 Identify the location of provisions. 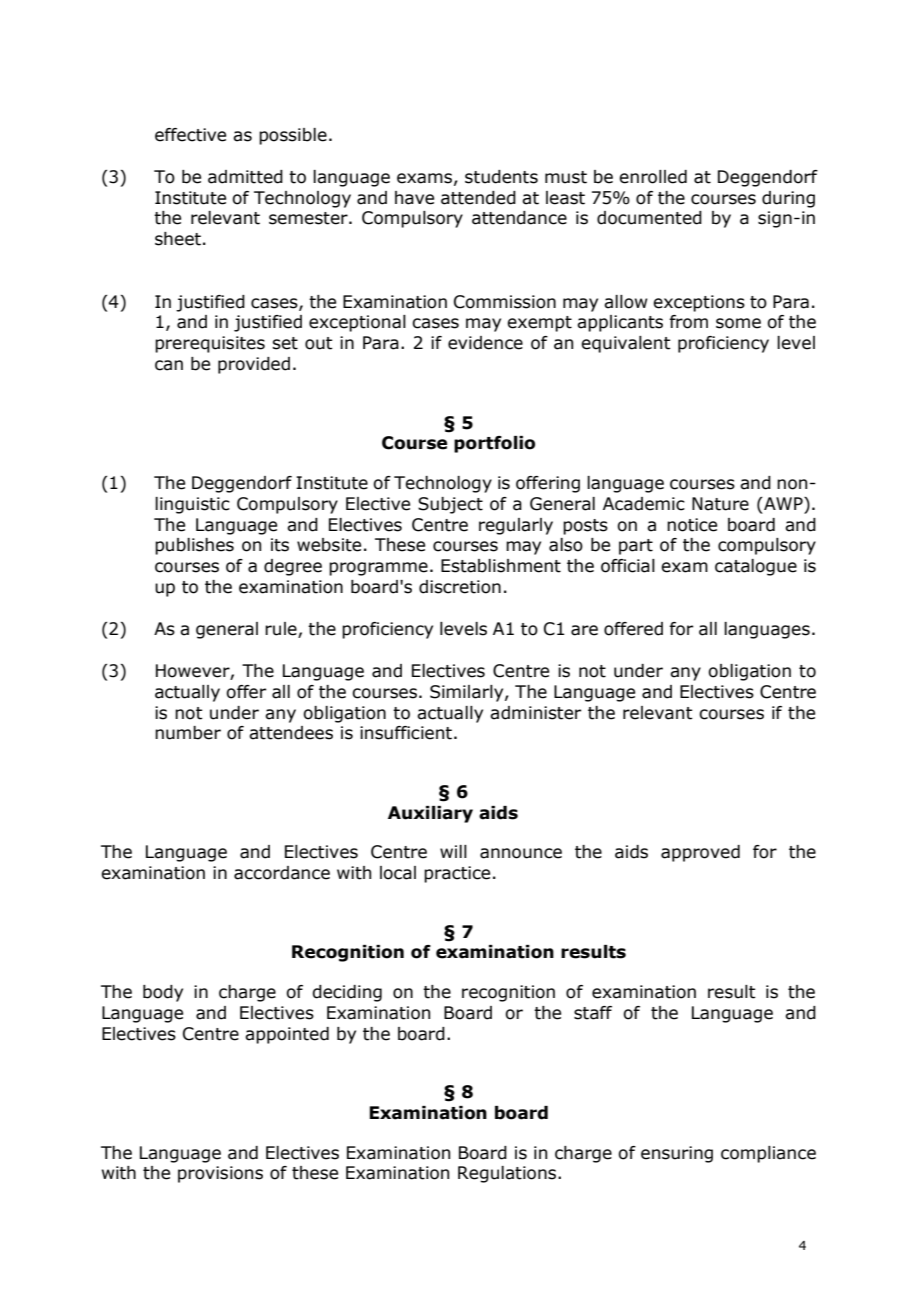
(220, 1174).
